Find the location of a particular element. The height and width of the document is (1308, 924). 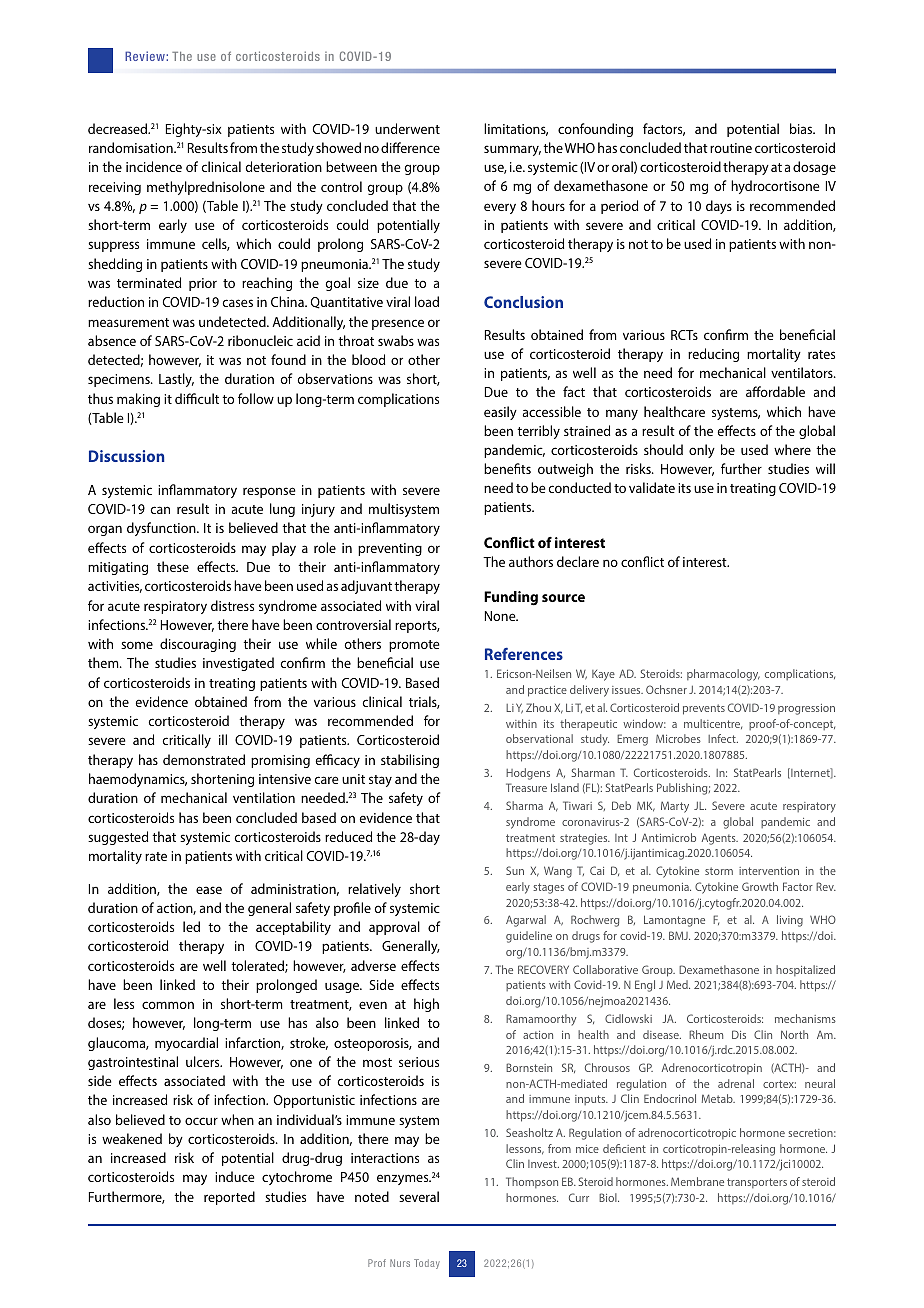

high is located at coordinates (426, 1005).
